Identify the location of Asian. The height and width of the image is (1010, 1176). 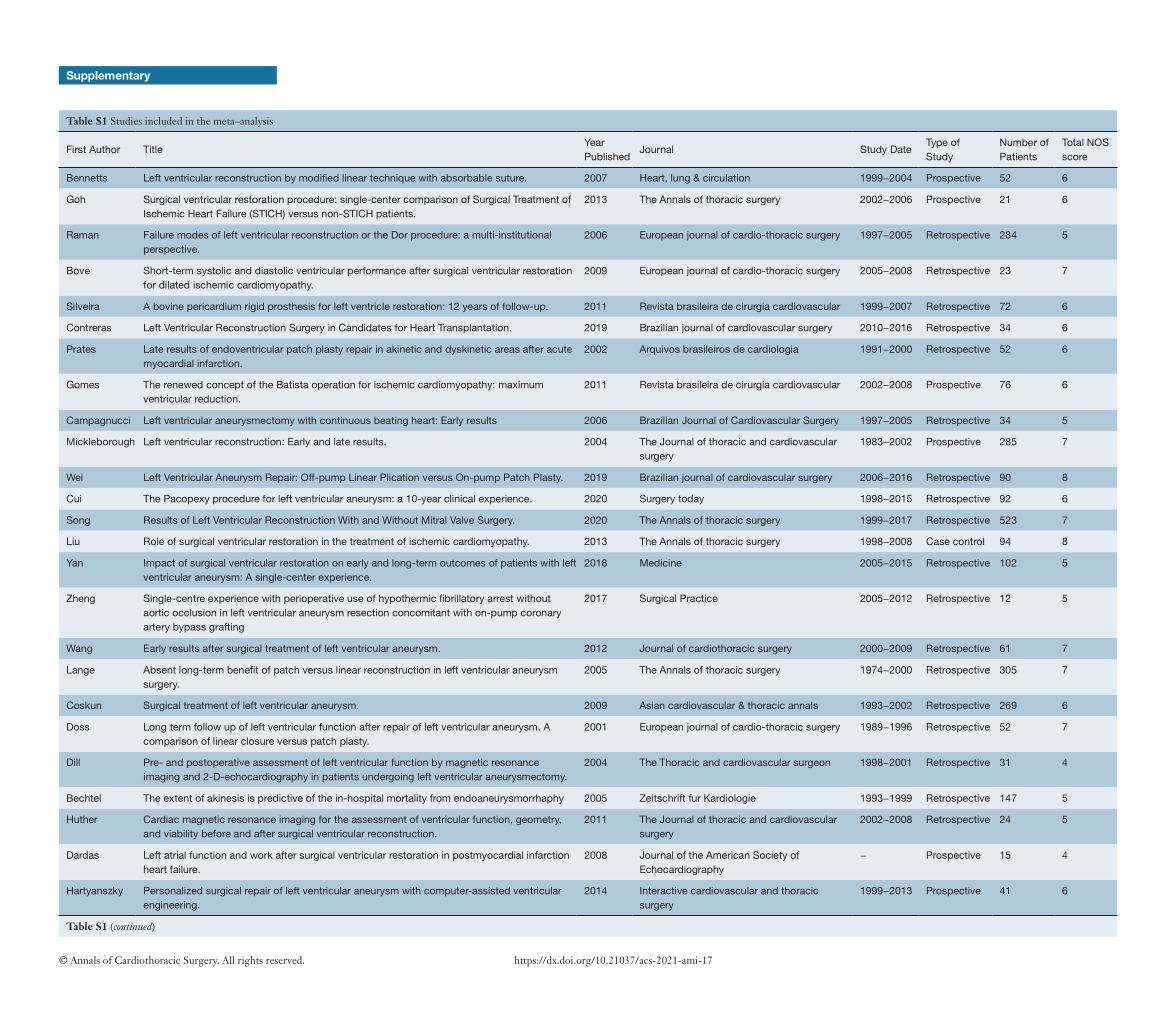
(652, 705).
